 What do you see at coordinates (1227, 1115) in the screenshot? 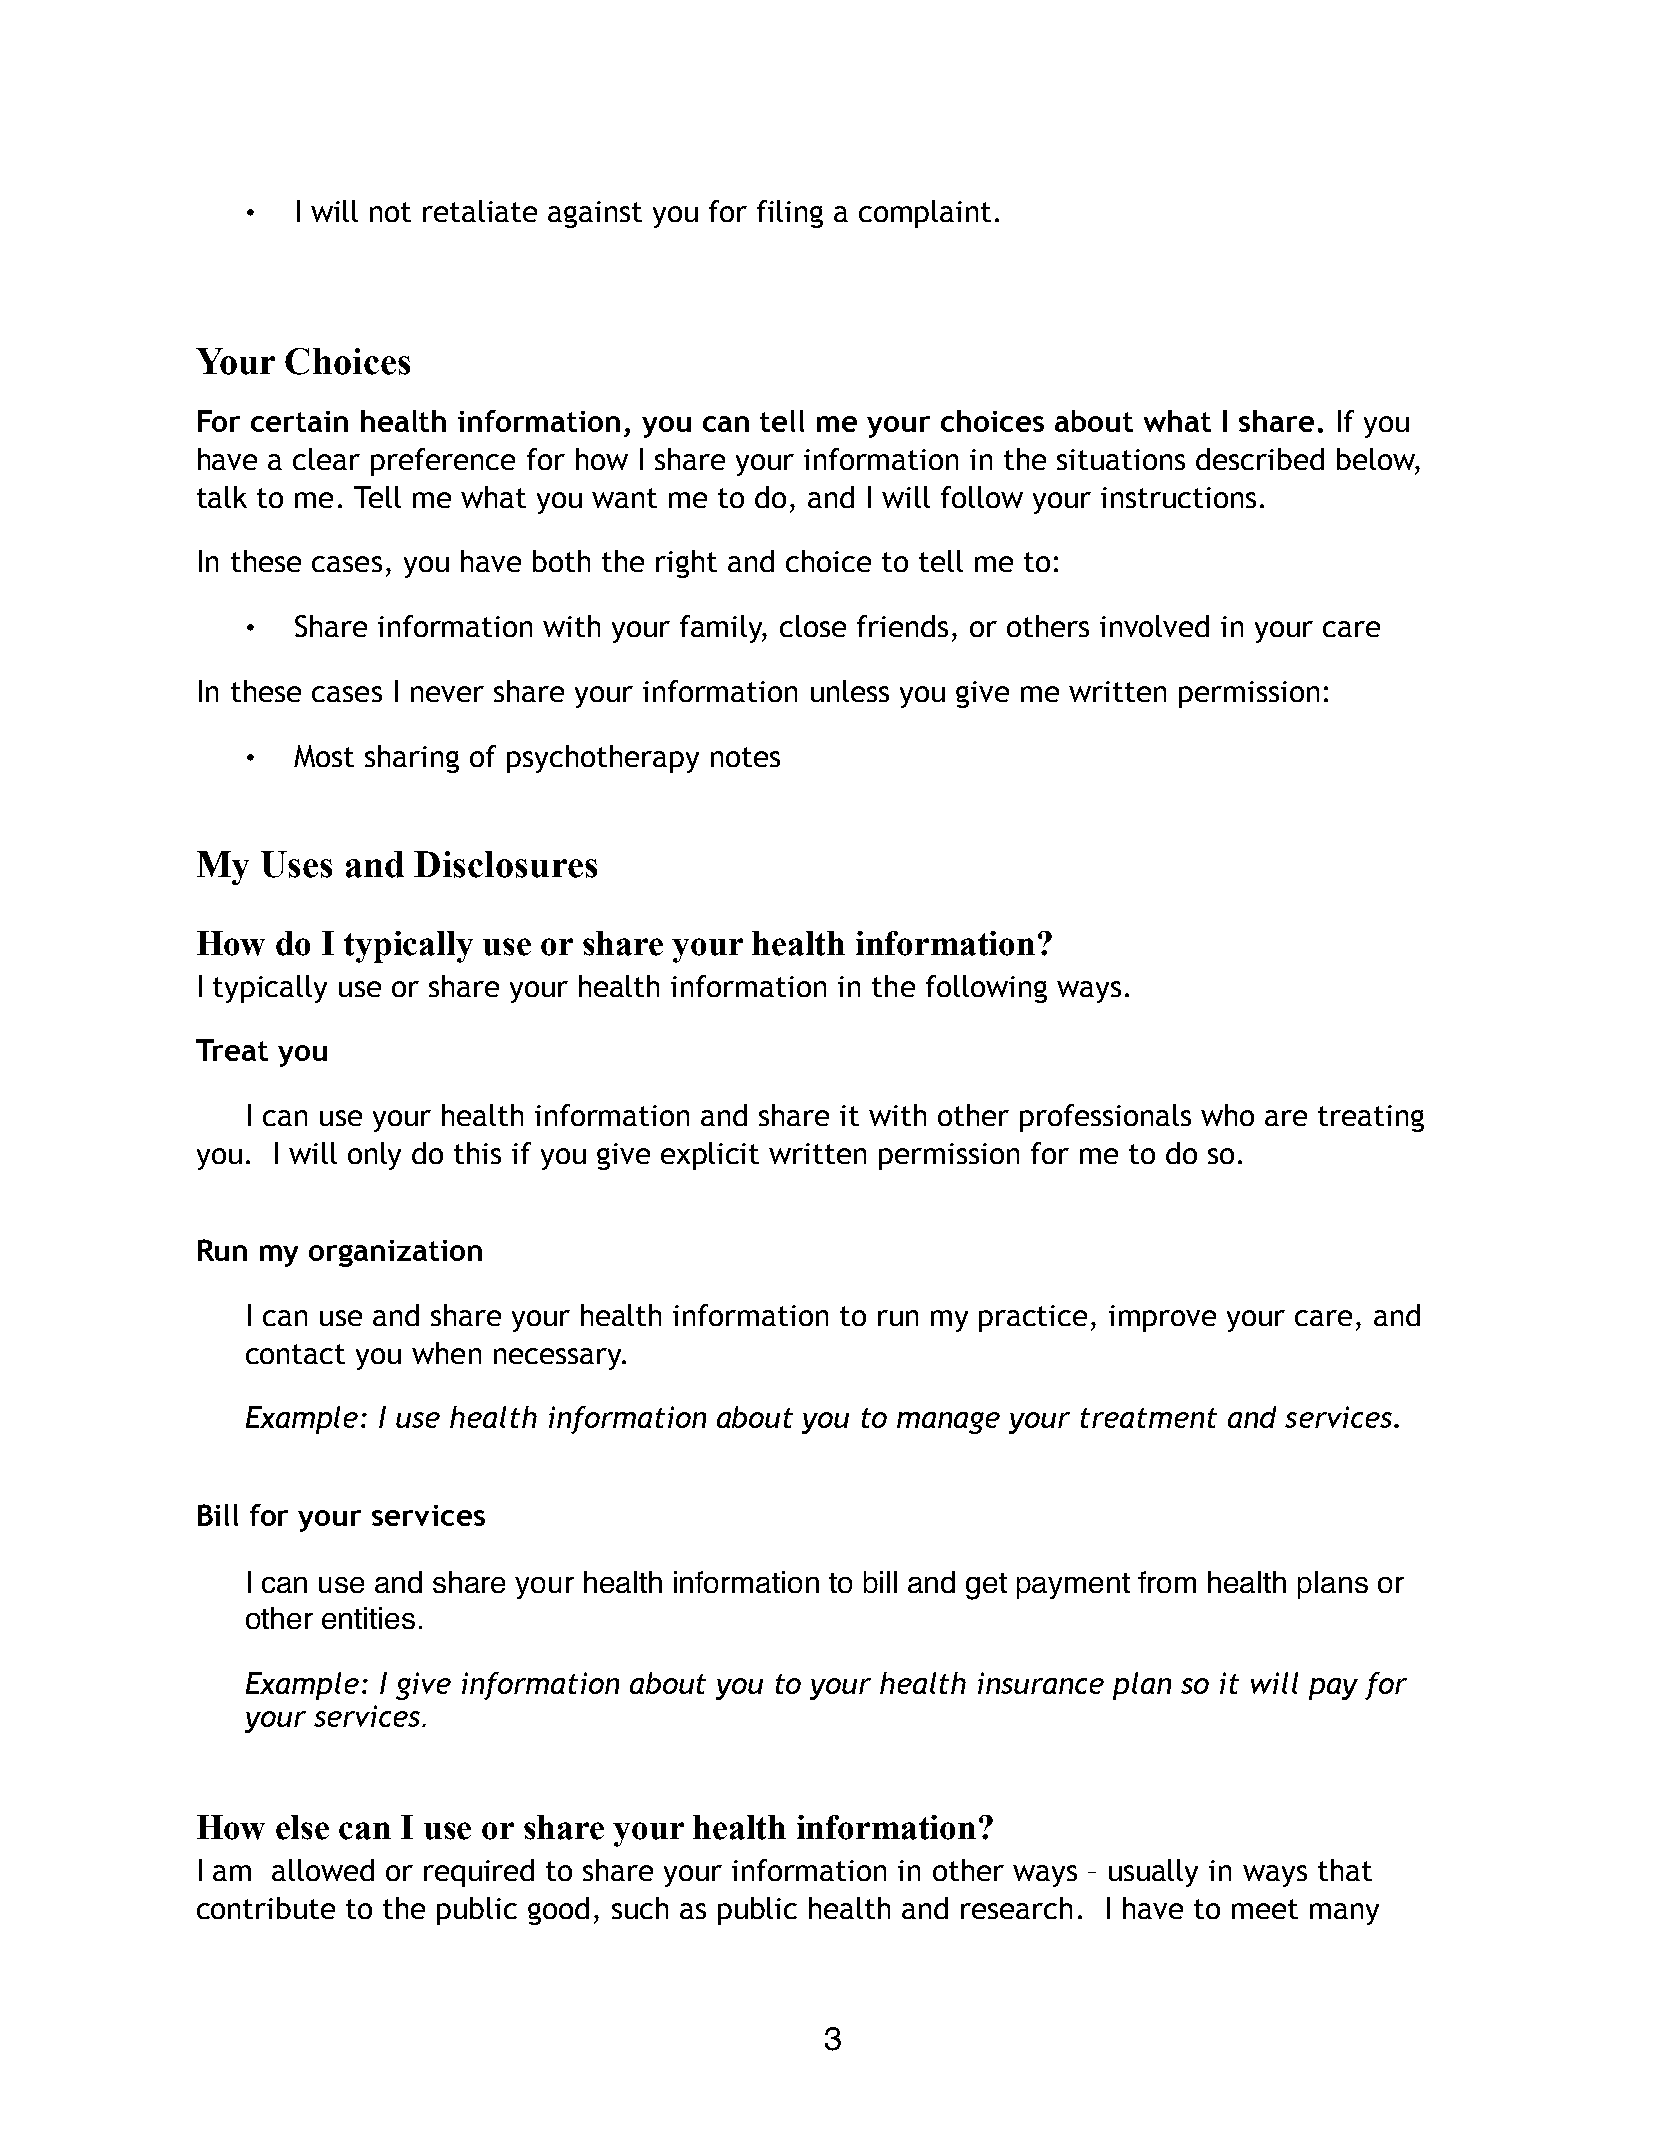
I see `who` at bounding box center [1227, 1115].
